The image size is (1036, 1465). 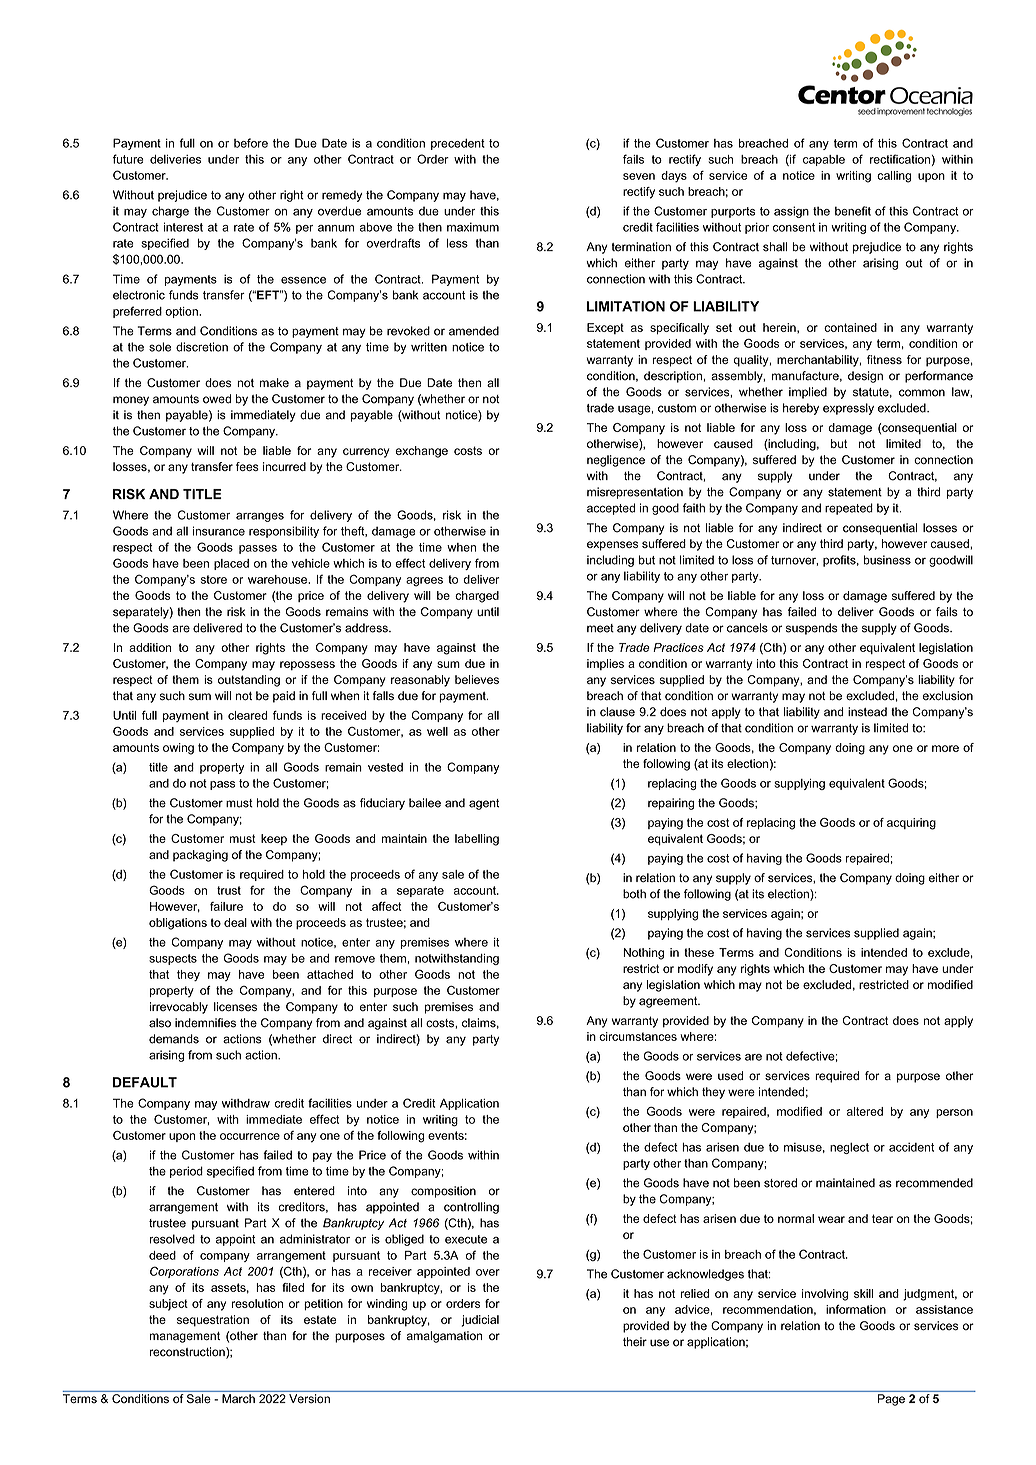 I want to click on calling, so click(x=894, y=177).
